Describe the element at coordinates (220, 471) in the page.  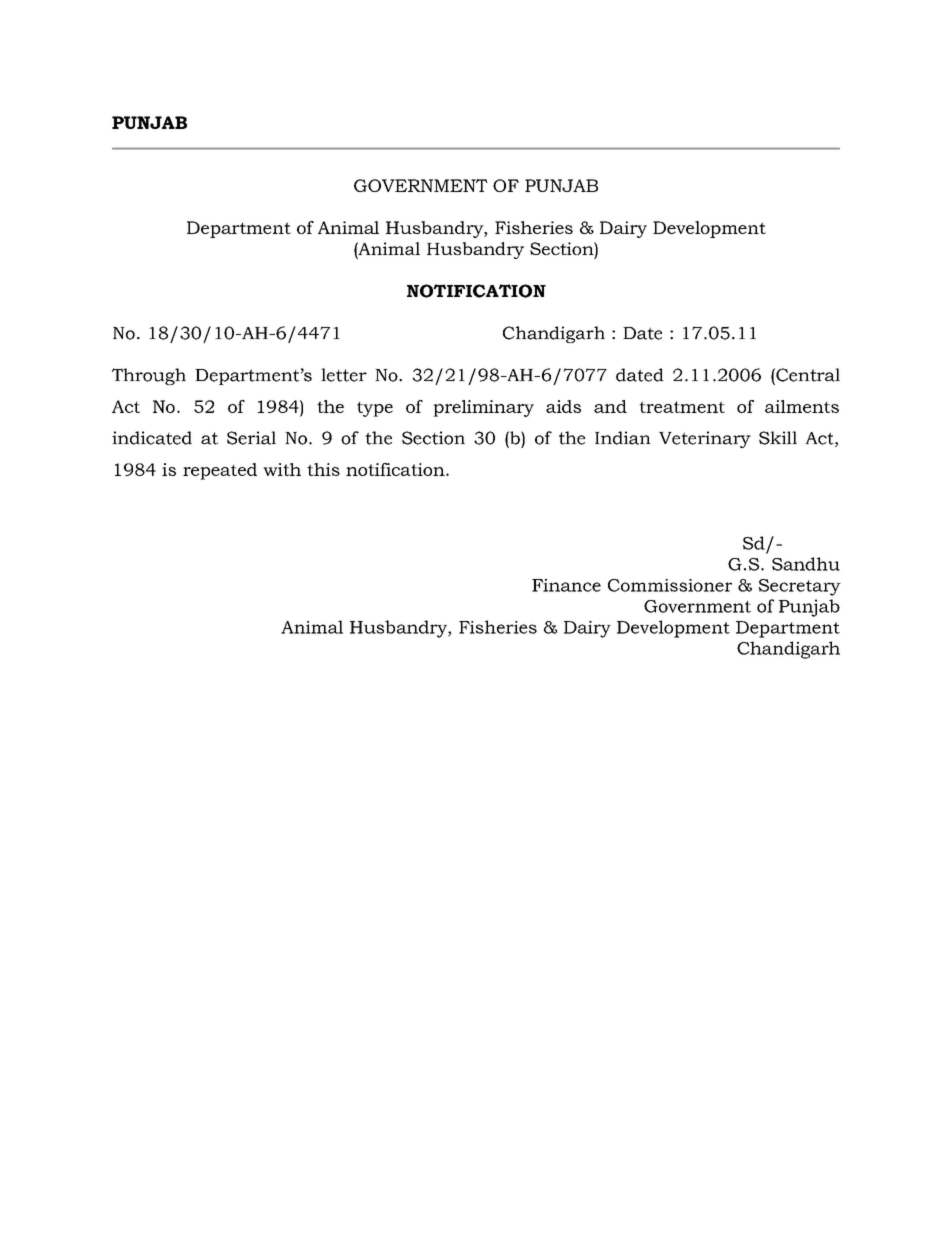
I see `repeated` at that location.
